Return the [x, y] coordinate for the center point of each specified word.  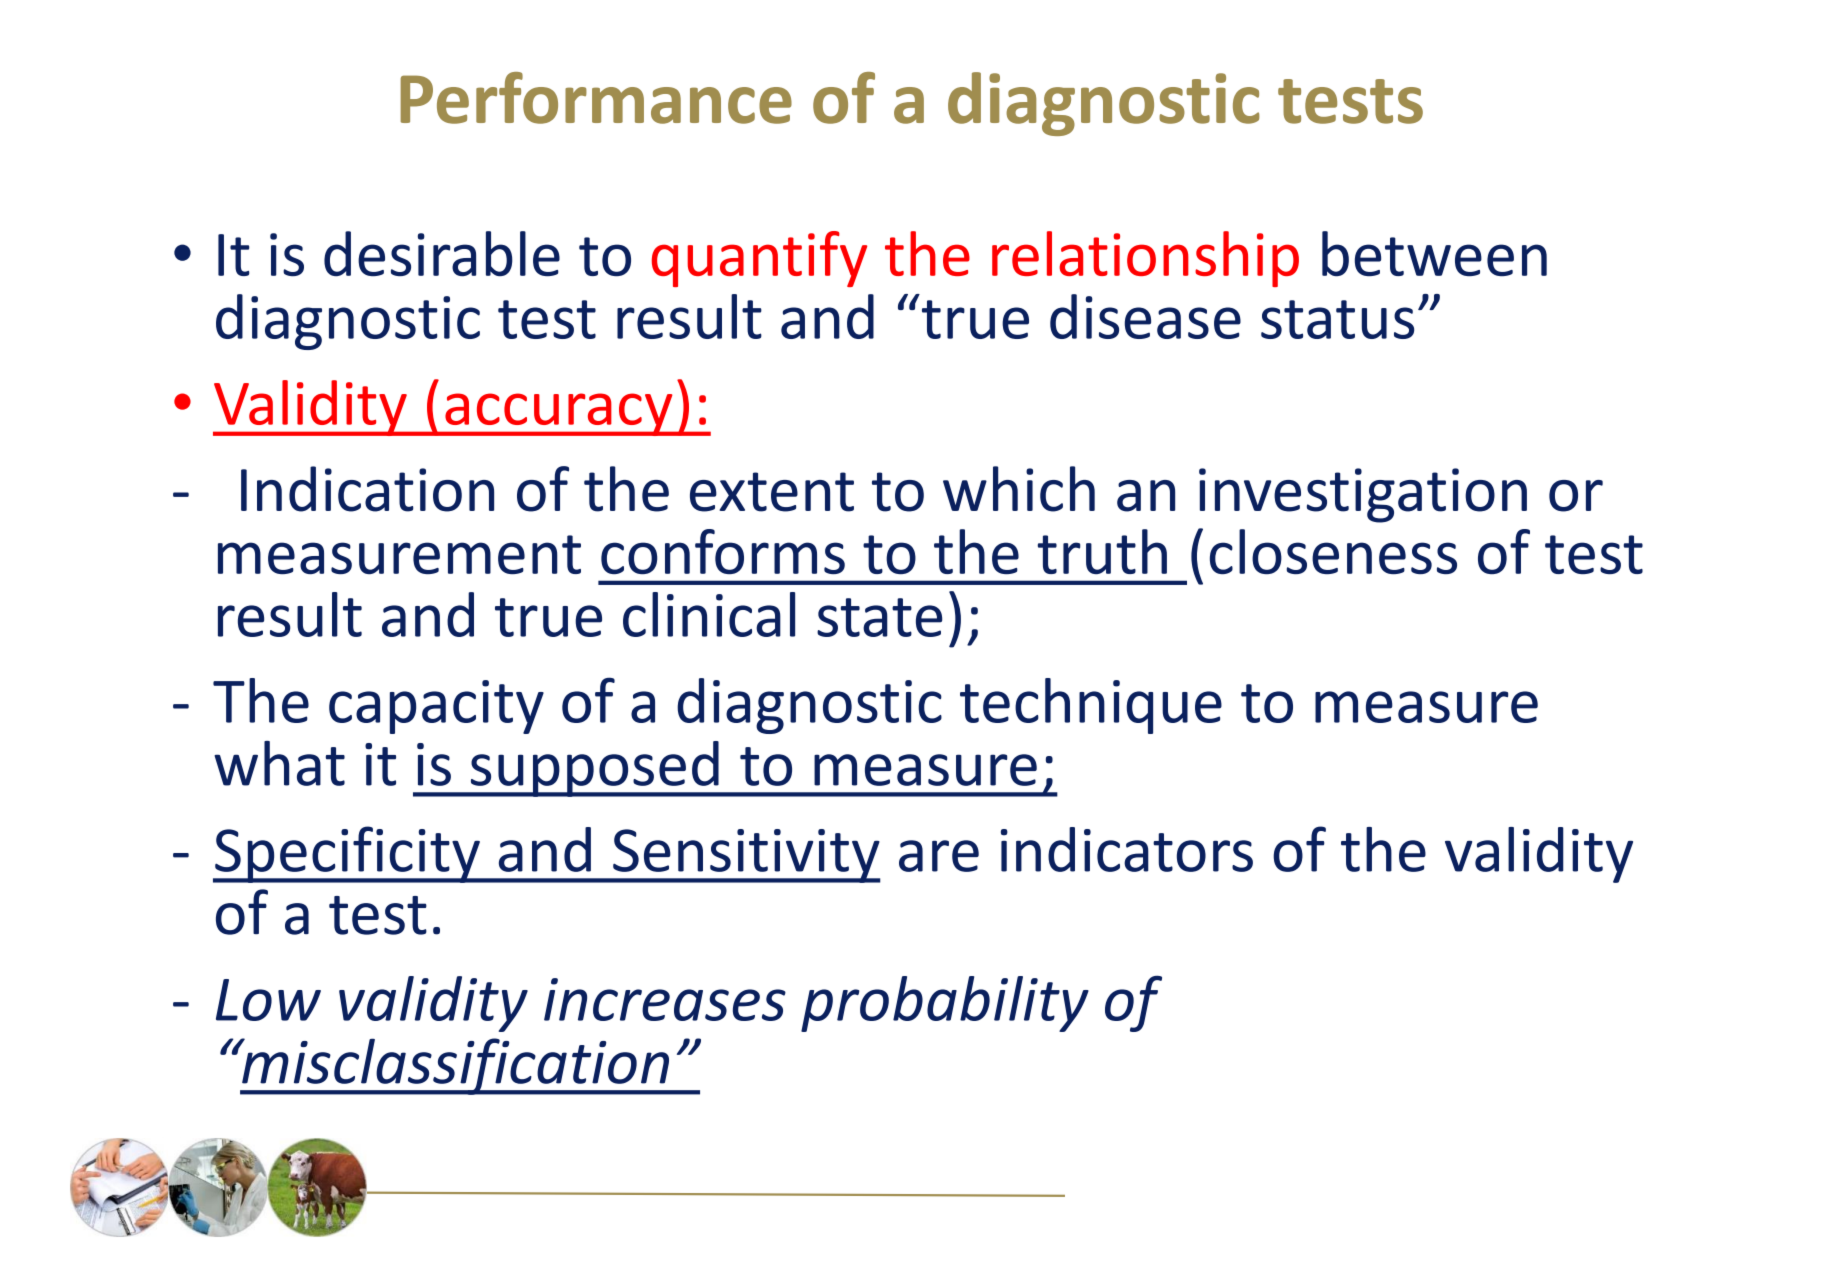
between [1434, 253]
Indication [367, 489]
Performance [596, 98]
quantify [759, 259]
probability [945, 1004]
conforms [723, 551]
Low [268, 1000]
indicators [1127, 849]
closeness [1333, 551]
